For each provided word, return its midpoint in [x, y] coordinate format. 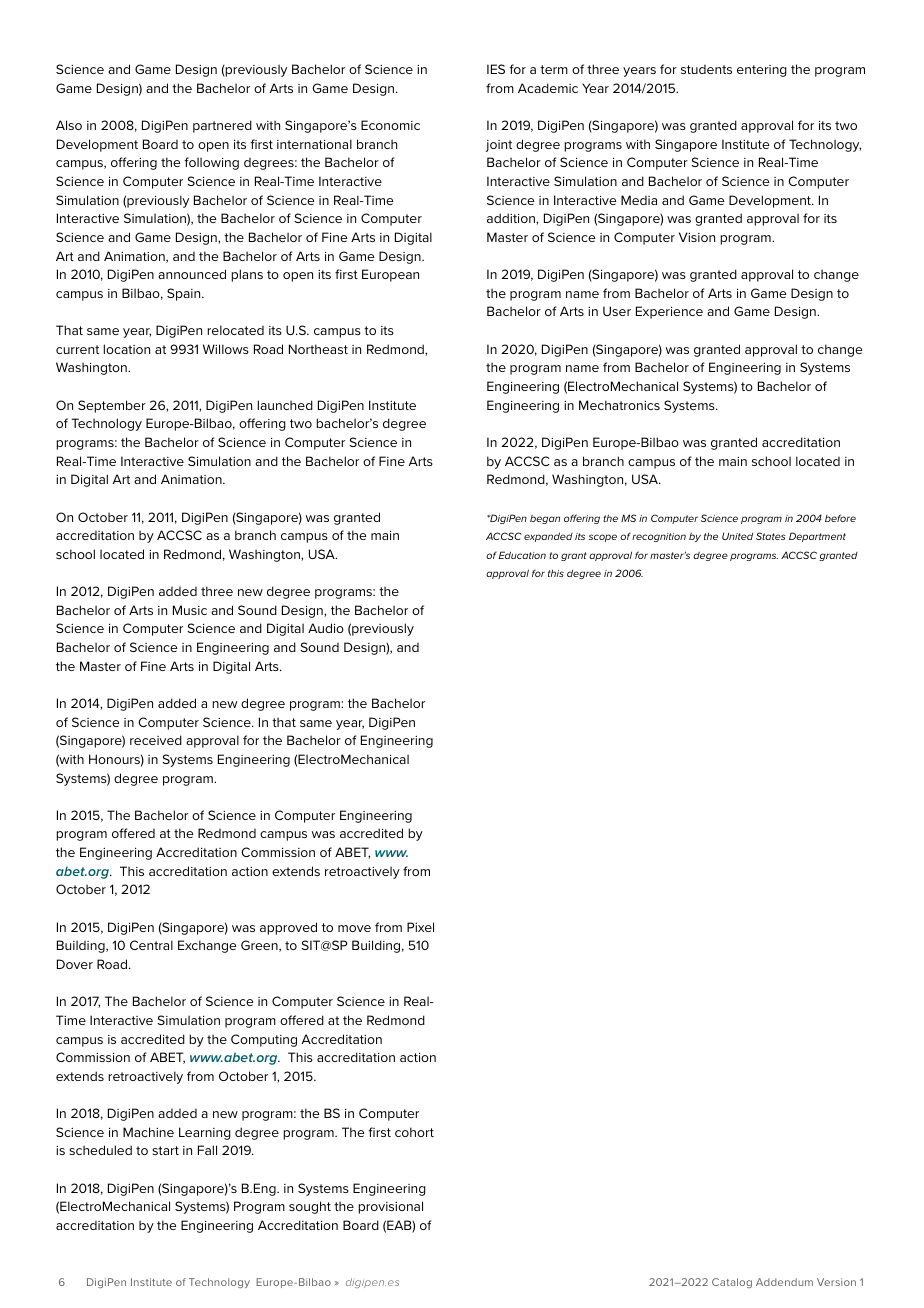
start [165, 1150]
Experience [669, 312]
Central [151, 945]
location [126, 349]
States [771, 536]
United [737, 536]
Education [522, 555]
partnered [222, 126]
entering [762, 71]
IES [496, 69]
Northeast [318, 349]
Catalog [732, 1283]
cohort [414, 1132]
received [156, 740]
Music [190, 610]
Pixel [420, 927]
